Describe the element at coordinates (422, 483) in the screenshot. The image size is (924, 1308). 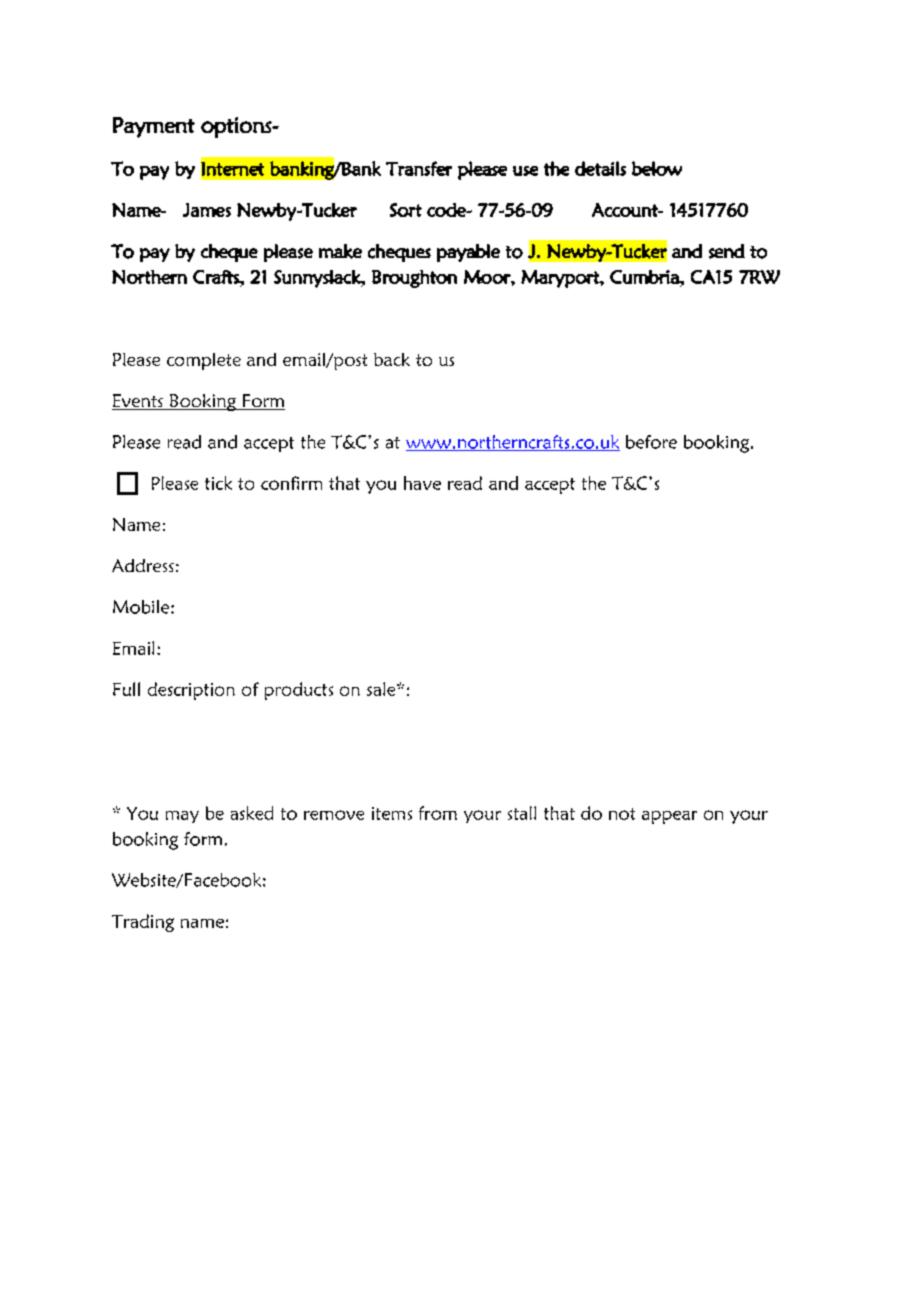
I see `have` at that location.
